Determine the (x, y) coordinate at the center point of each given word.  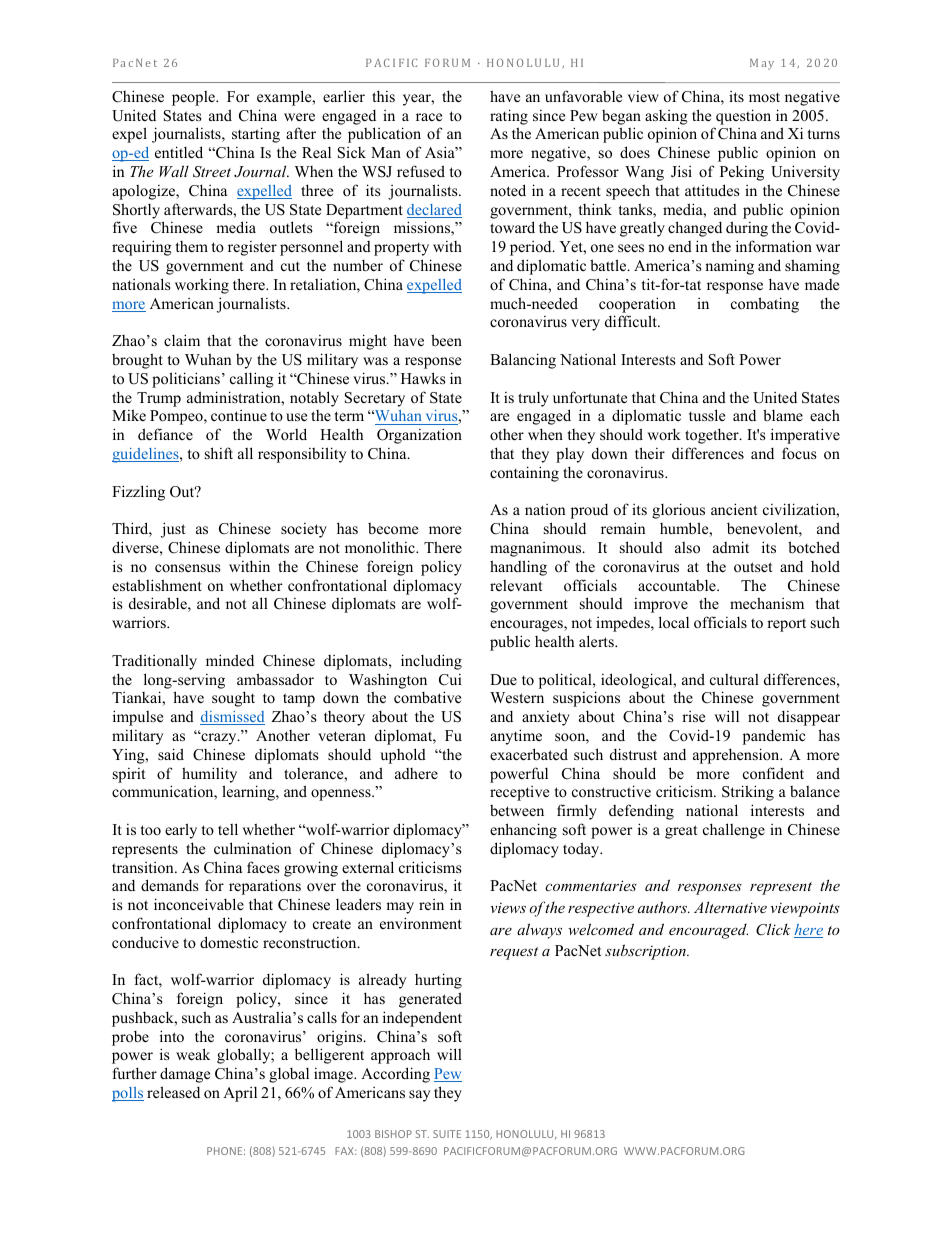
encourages (527, 626)
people (194, 98)
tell (228, 829)
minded (230, 660)
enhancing (523, 831)
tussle (707, 415)
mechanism (767, 603)
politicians (186, 380)
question (743, 117)
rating (509, 117)
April (240, 1094)
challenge (734, 831)
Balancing (523, 361)
